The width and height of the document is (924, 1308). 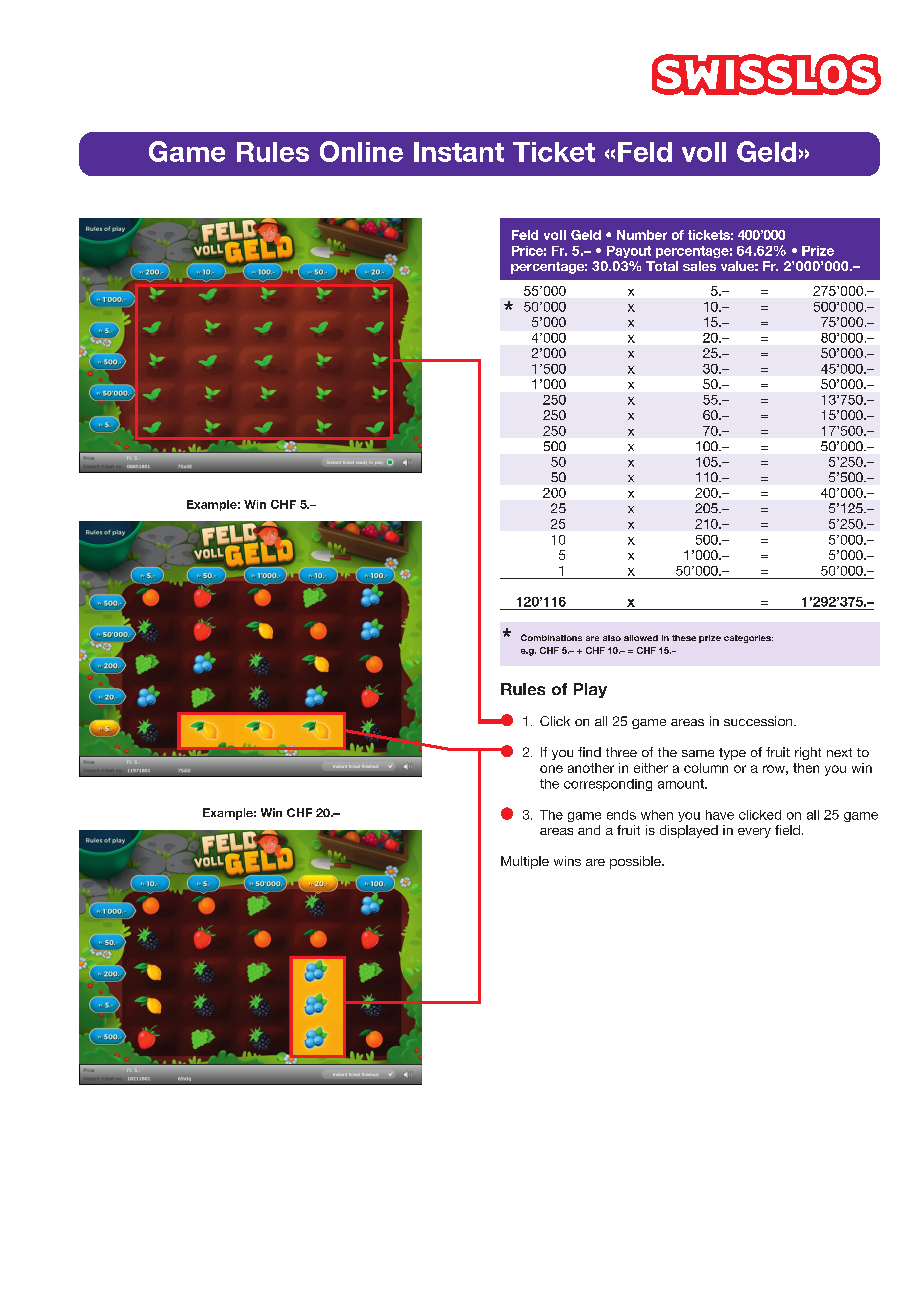 I want to click on Combinations, so click(x=551, y=637).
